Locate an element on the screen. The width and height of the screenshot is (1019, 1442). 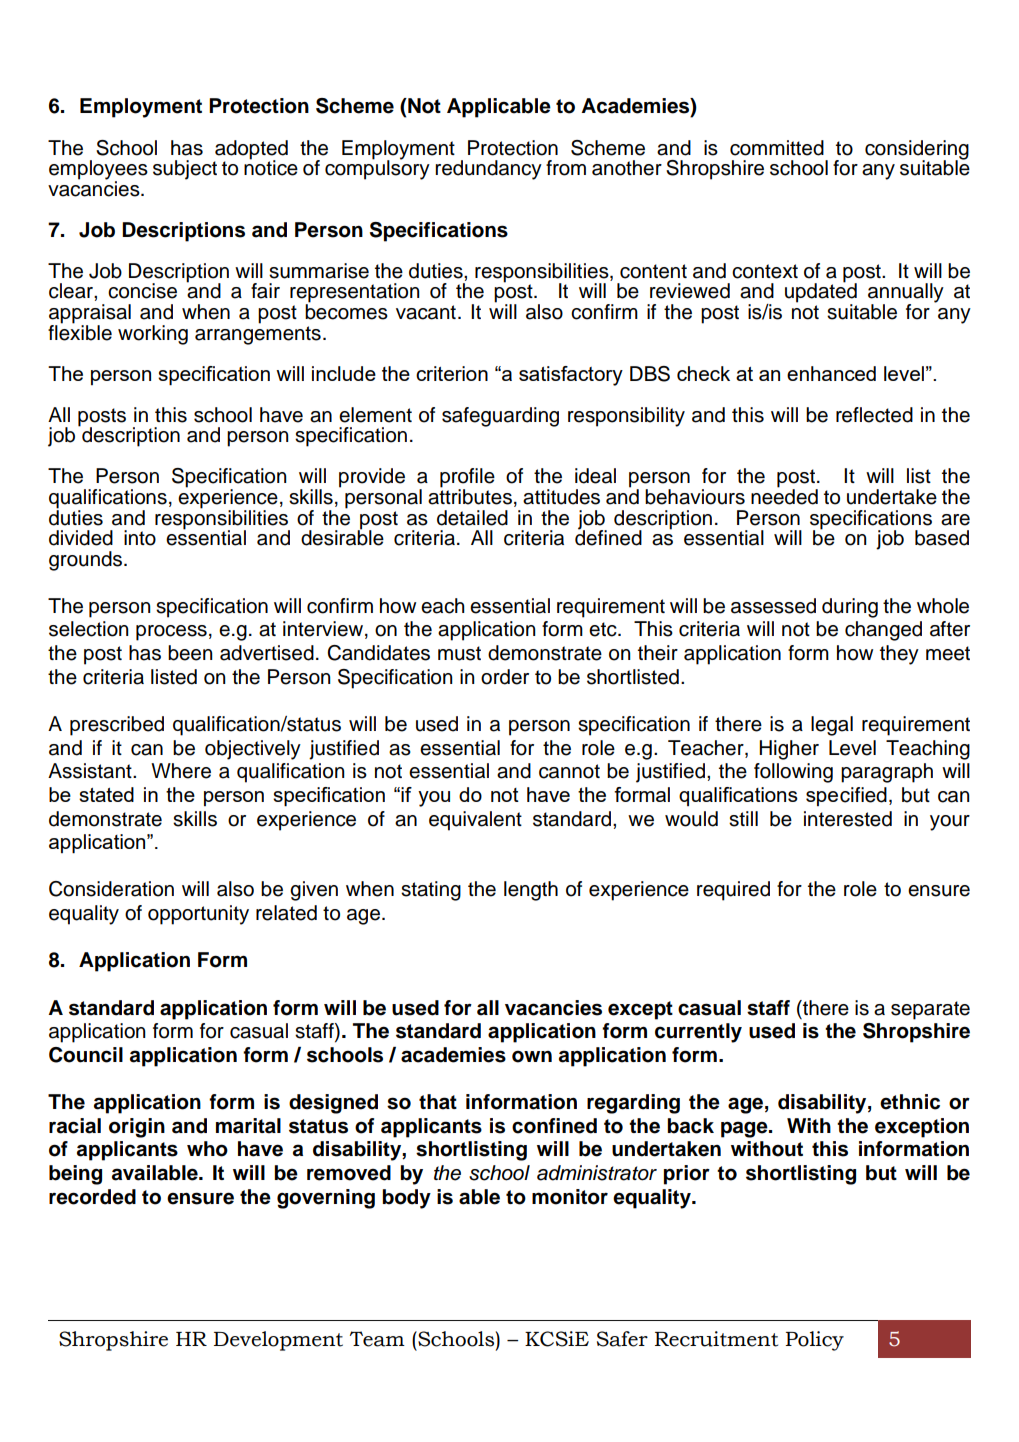
subject is located at coordinates (185, 170).
